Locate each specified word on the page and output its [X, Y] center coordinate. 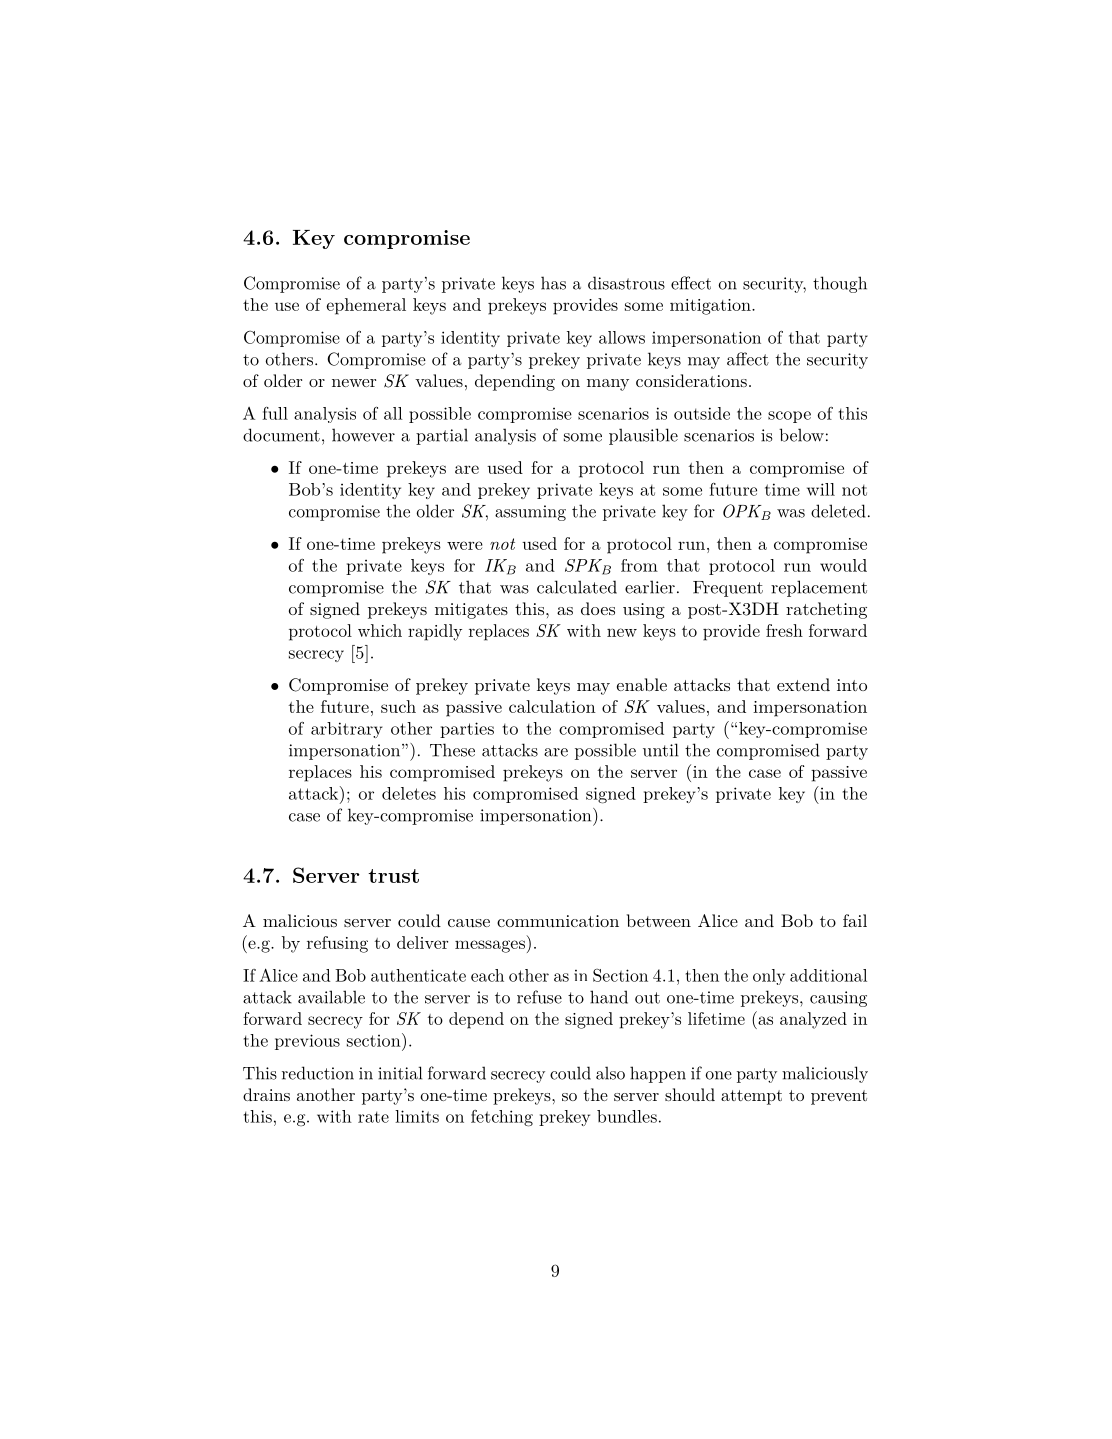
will [821, 489]
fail [855, 920]
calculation [552, 706]
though [840, 284]
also [610, 1073]
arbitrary [347, 730]
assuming [530, 513]
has [553, 283]
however [363, 435]
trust [393, 876]
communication [558, 921]
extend [803, 684]
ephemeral [366, 306]
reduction [318, 1073]
